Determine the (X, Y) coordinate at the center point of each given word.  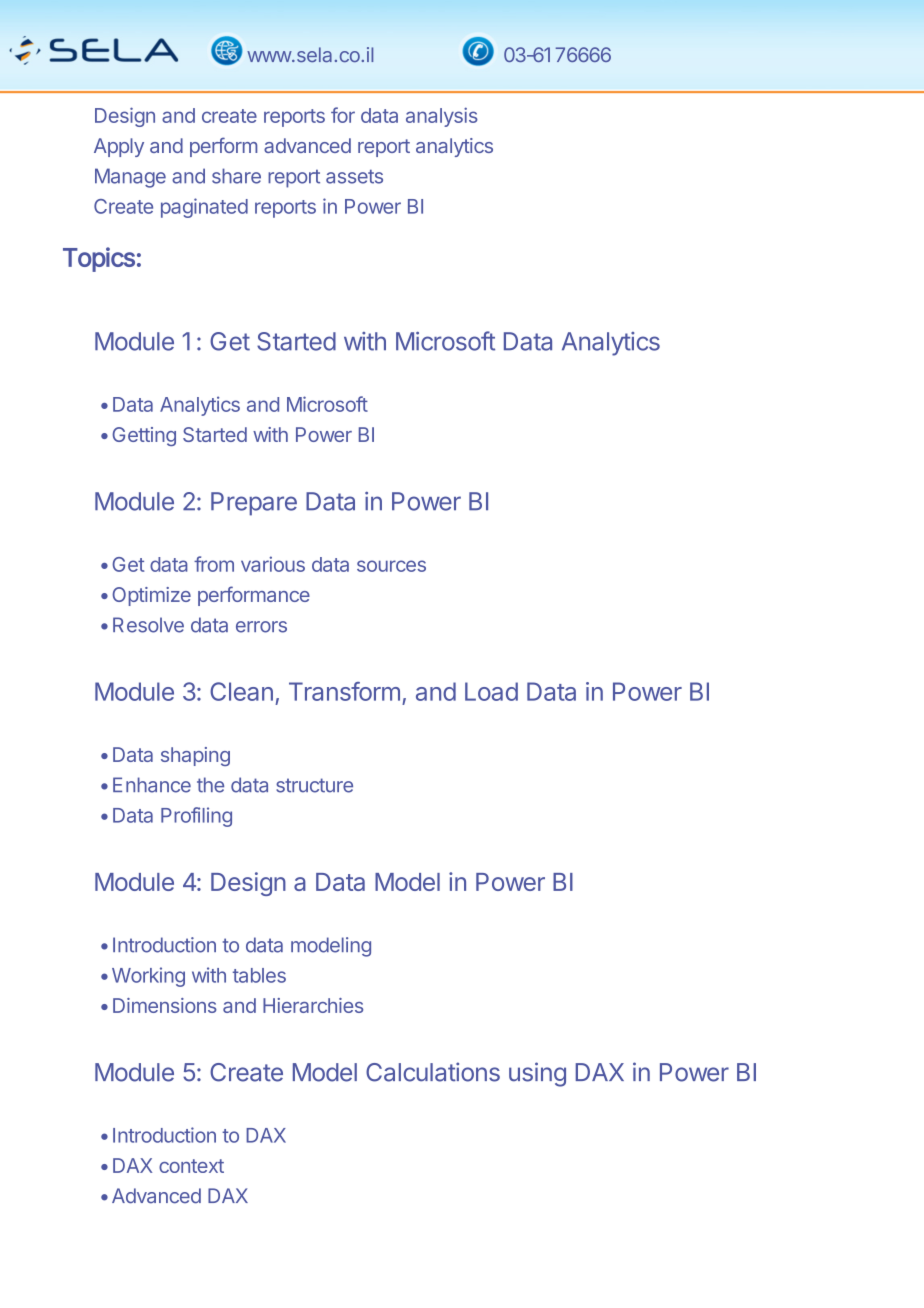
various (273, 564)
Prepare (254, 504)
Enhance (152, 785)
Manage (130, 178)
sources (391, 566)
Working (148, 977)
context (191, 1166)
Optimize (151, 596)
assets (354, 176)
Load (491, 691)
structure (314, 785)
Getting (144, 436)
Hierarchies (313, 1005)
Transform (344, 691)
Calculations (433, 1072)
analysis (442, 117)
